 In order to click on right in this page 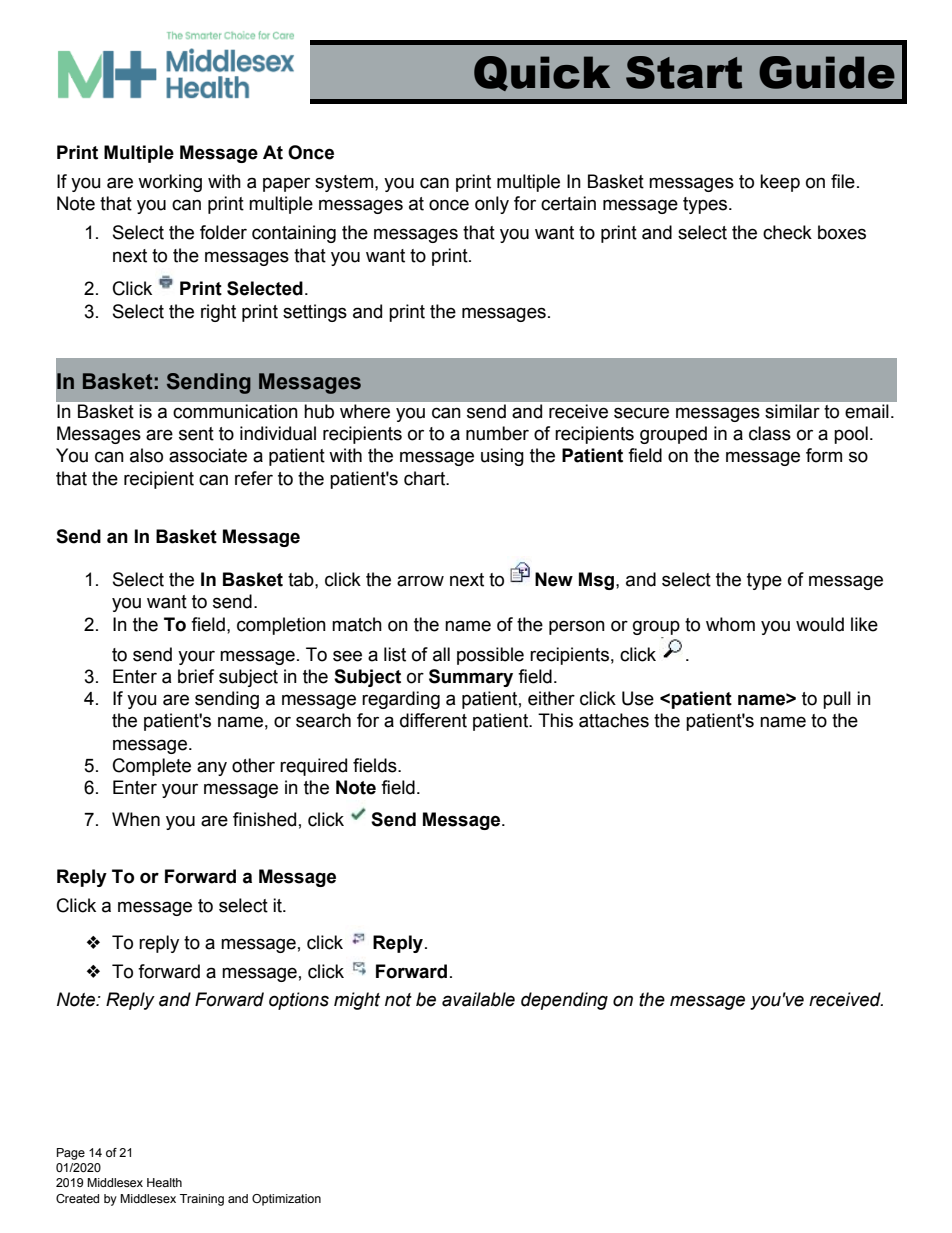, I will do `click(218, 313)`.
